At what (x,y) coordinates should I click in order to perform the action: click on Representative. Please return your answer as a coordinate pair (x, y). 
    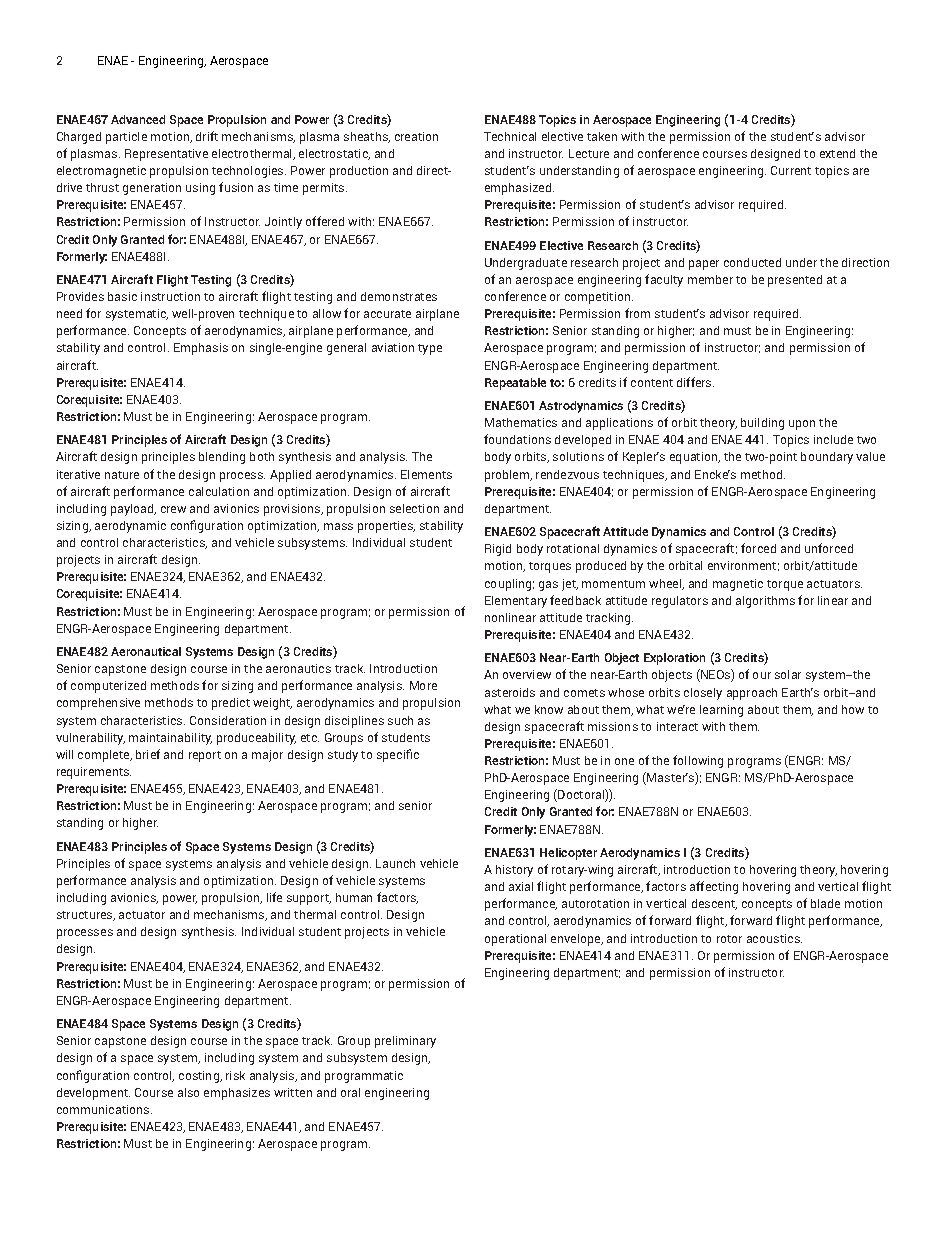
    Looking at the image, I should click on (166, 155).
